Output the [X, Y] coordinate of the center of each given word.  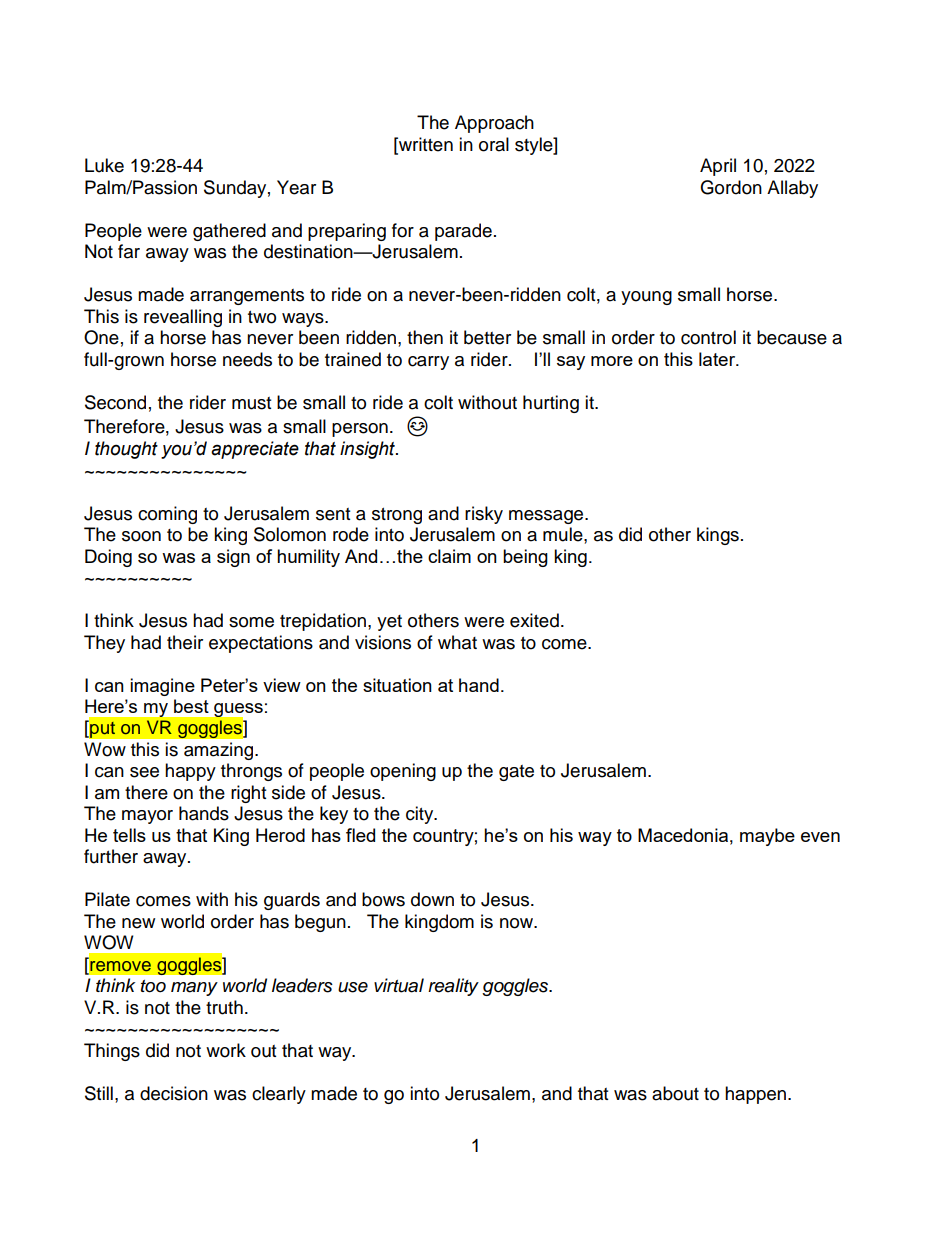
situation [397, 685]
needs [247, 359]
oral [494, 144]
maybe [767, 837]
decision [174, 1093]
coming [167, 515]
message [547, 517]
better [487, 337]
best [191, 706]
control [708, 337]
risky [484, 515]
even [820, 837]
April [718, 167]
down [432, 899]
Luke [104, 165]
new [138, 923]
